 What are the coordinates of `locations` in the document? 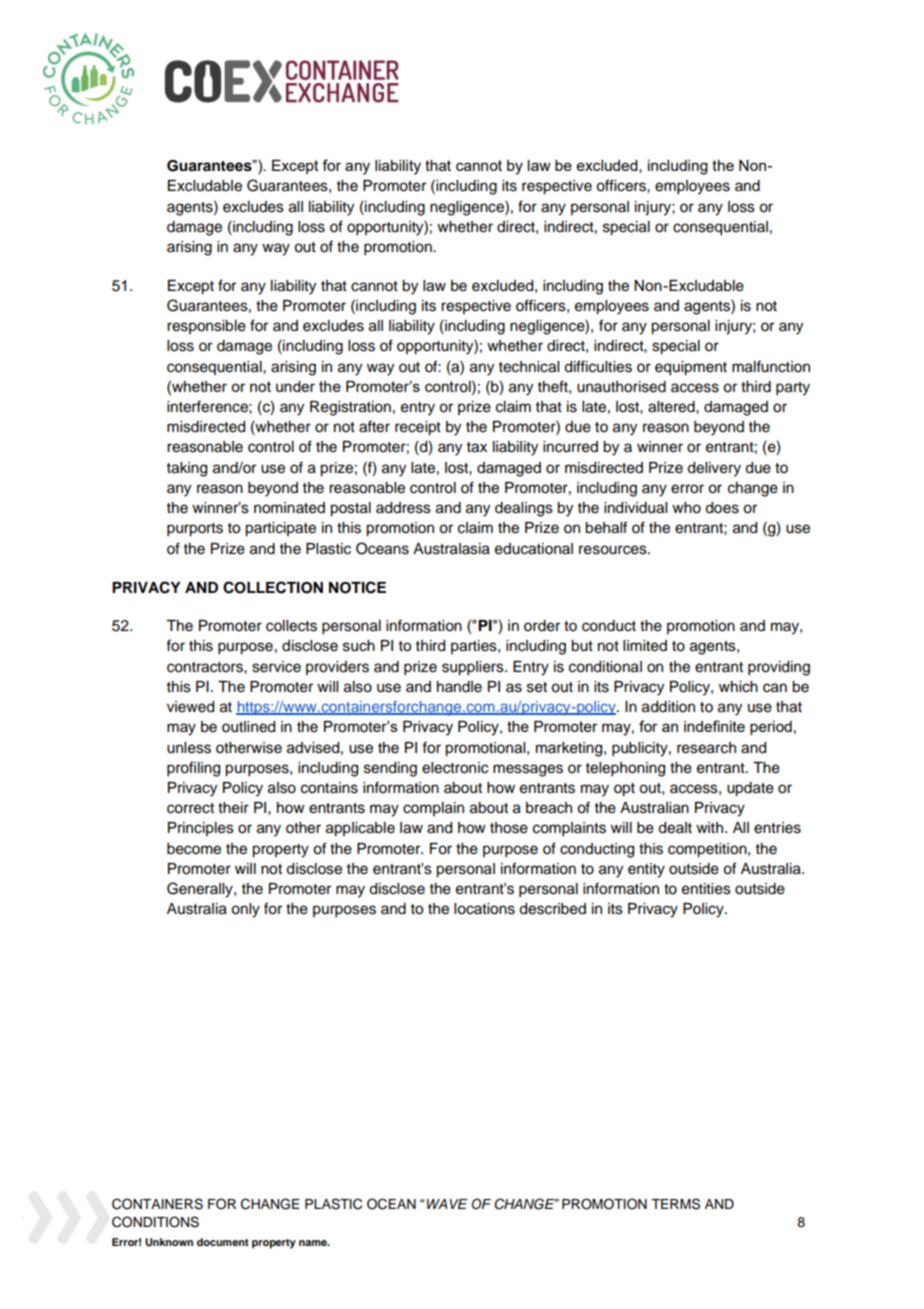 It's located at (484, 909).
